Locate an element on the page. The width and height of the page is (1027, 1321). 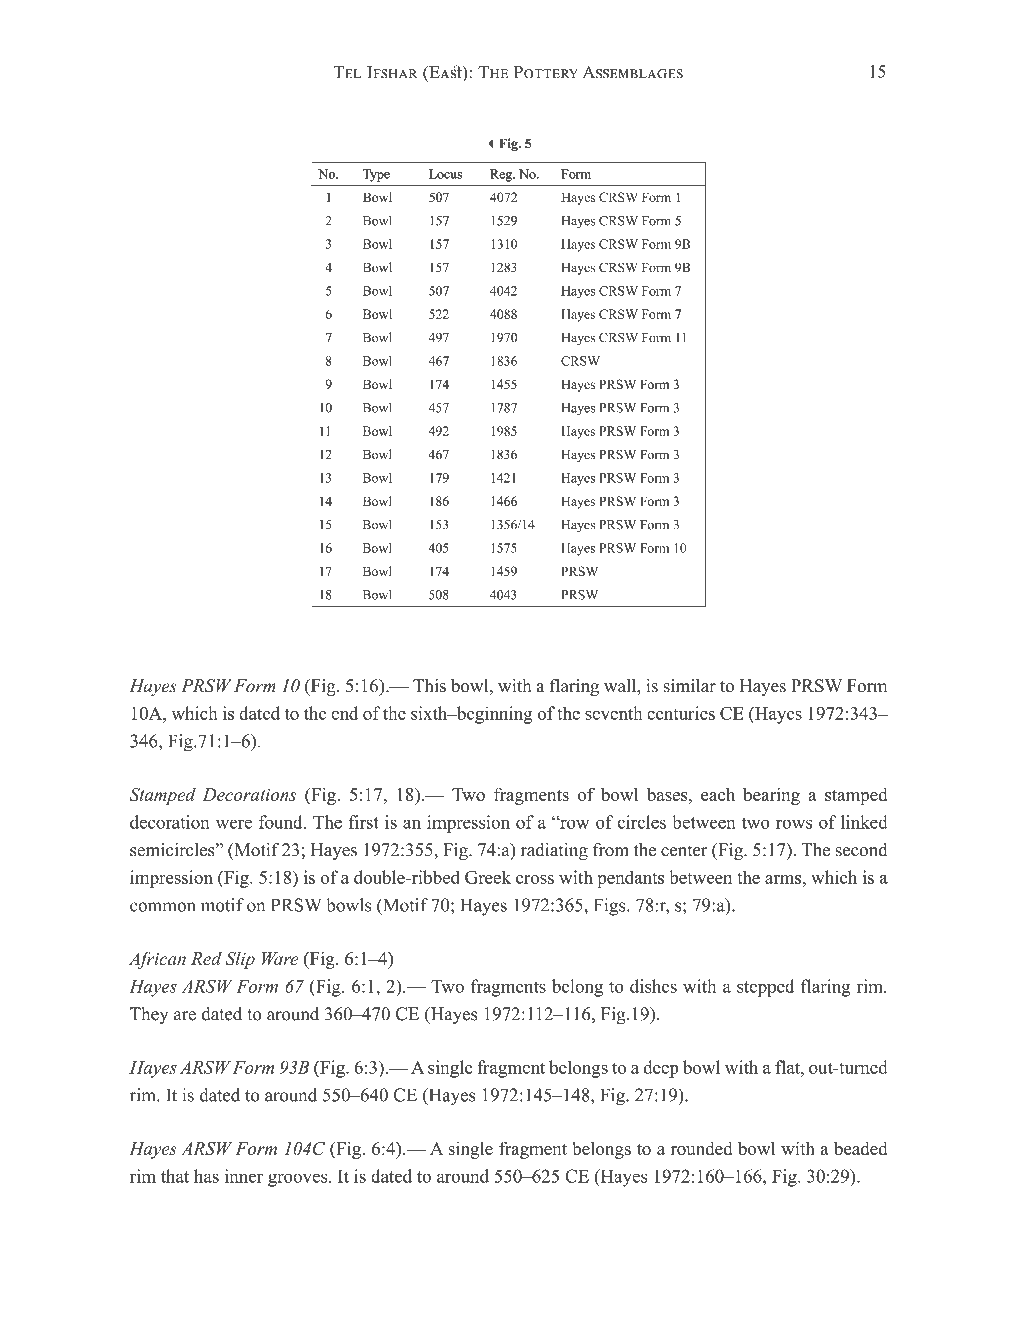
centuries is located at coordinates (681, 713).
